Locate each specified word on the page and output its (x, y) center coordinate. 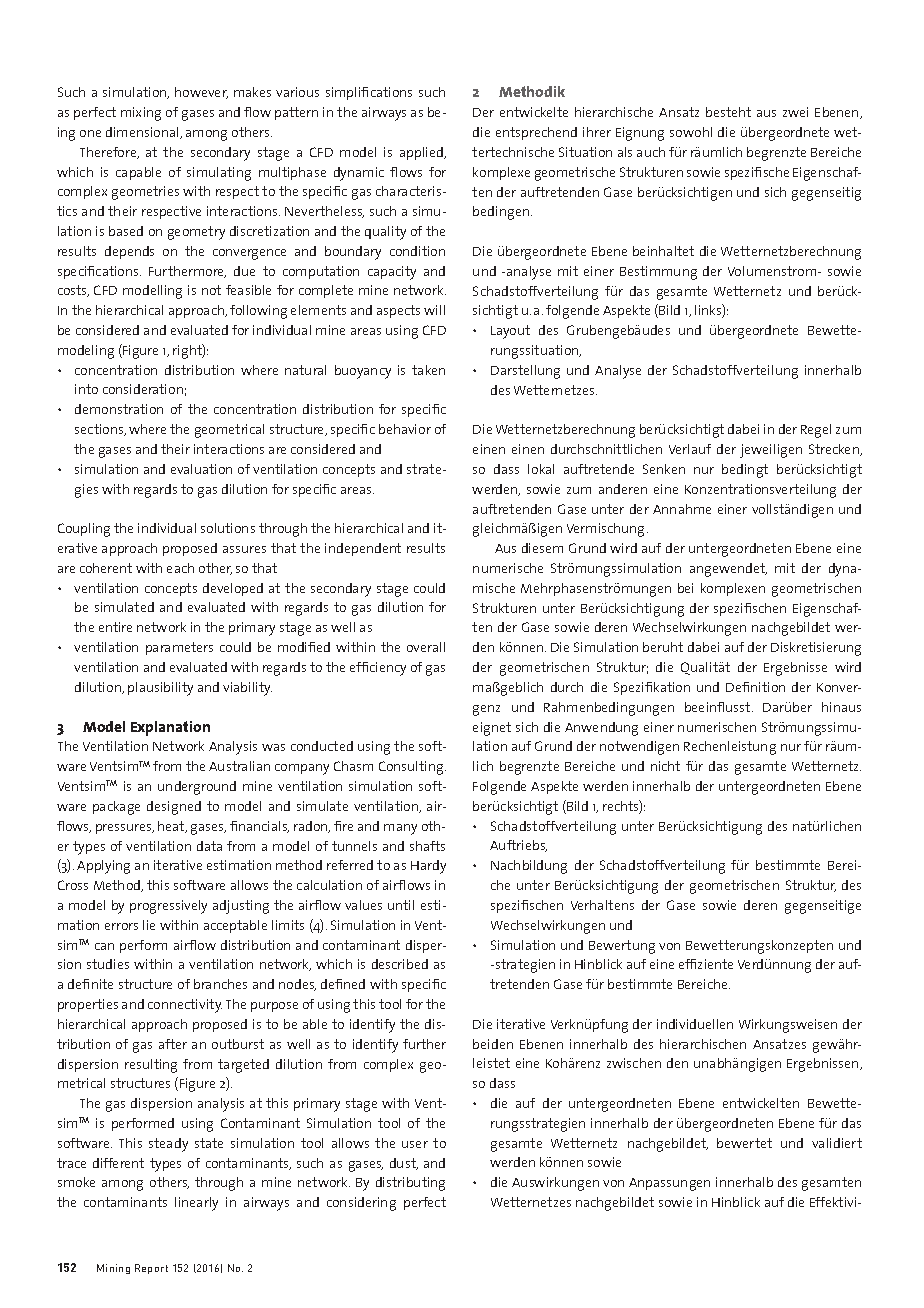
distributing (410, 1184)
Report (151, 1269)
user (415, 1144)
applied (422, 153)
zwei (795, 112)
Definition (755, 687)
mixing (141, 114)
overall (426, 647)
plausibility (160, 689)
